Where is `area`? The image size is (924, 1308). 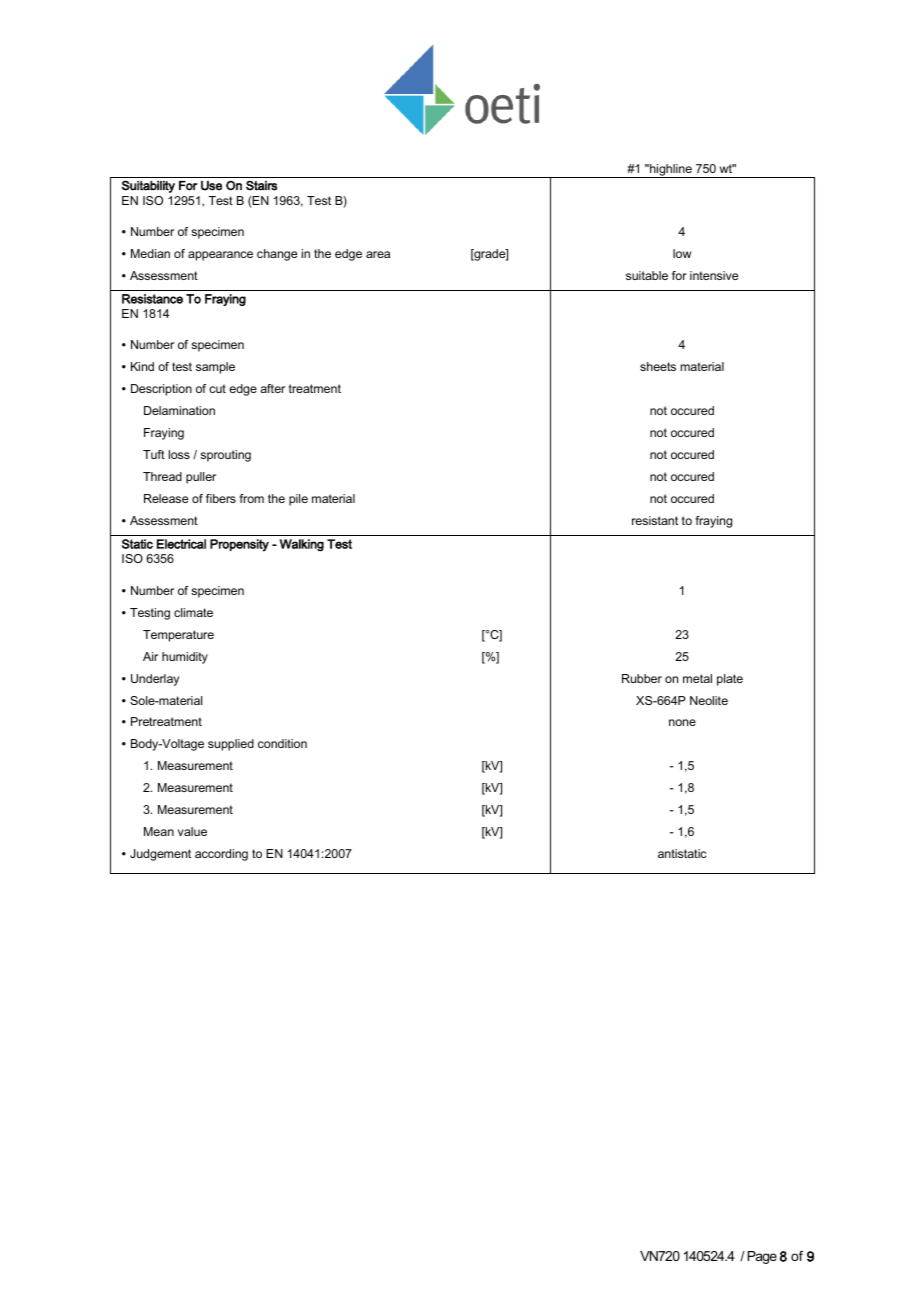 area is located at coordinates (378, 254).
